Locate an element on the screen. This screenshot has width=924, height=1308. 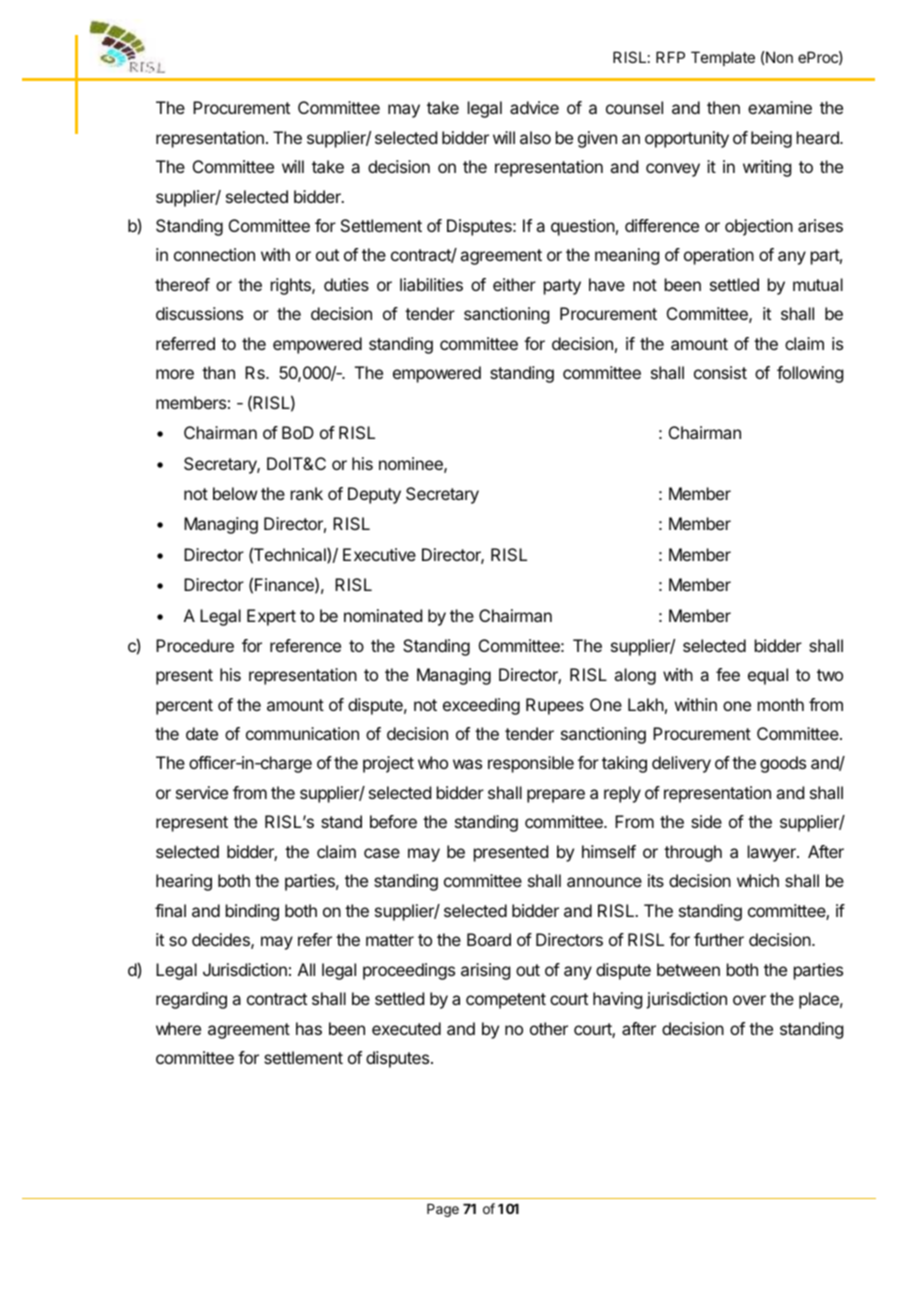
Page is located at coordinates (443, 1210).
